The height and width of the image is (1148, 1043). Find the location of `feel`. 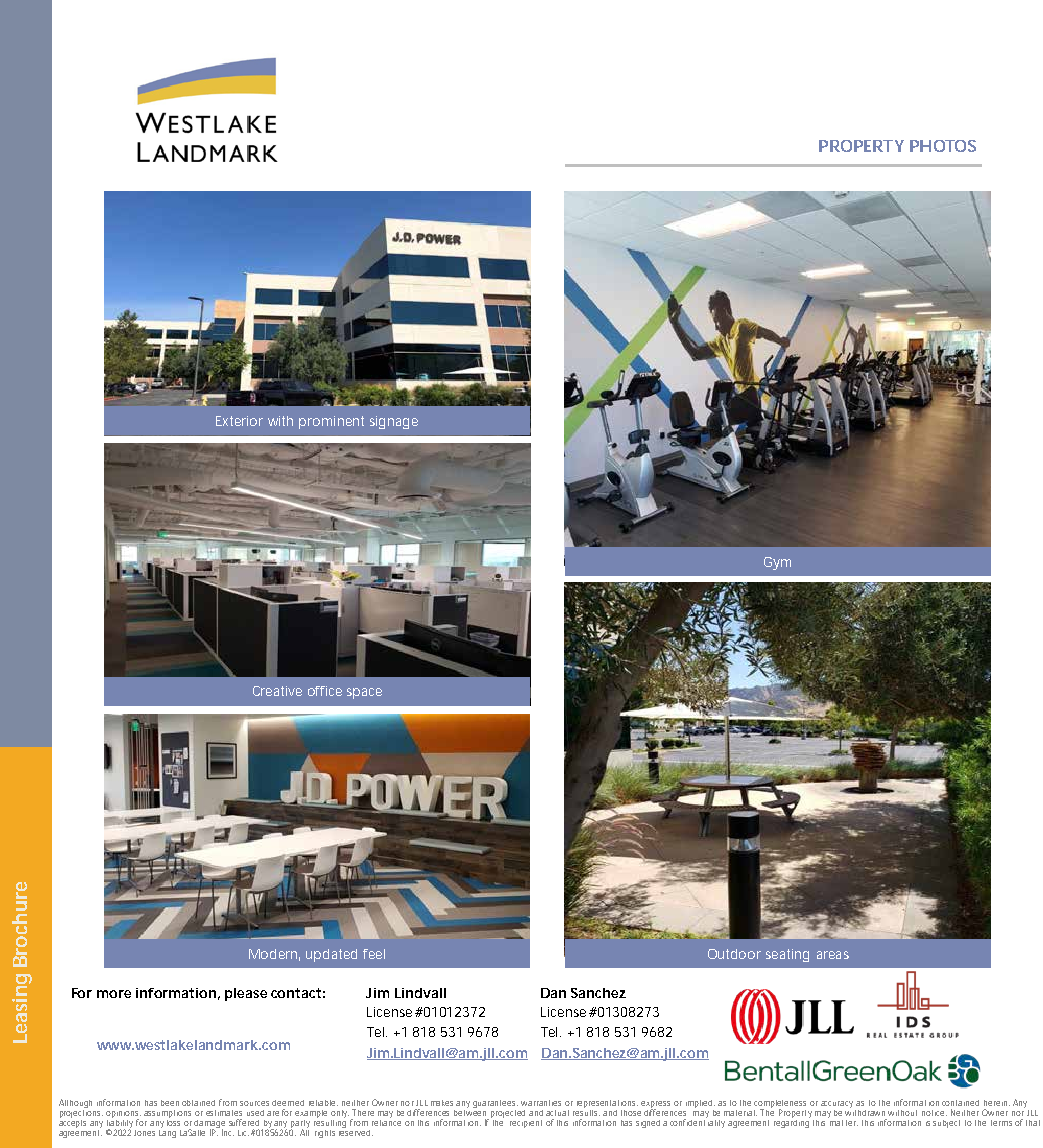

feel is located at coordinates (374, 954).
